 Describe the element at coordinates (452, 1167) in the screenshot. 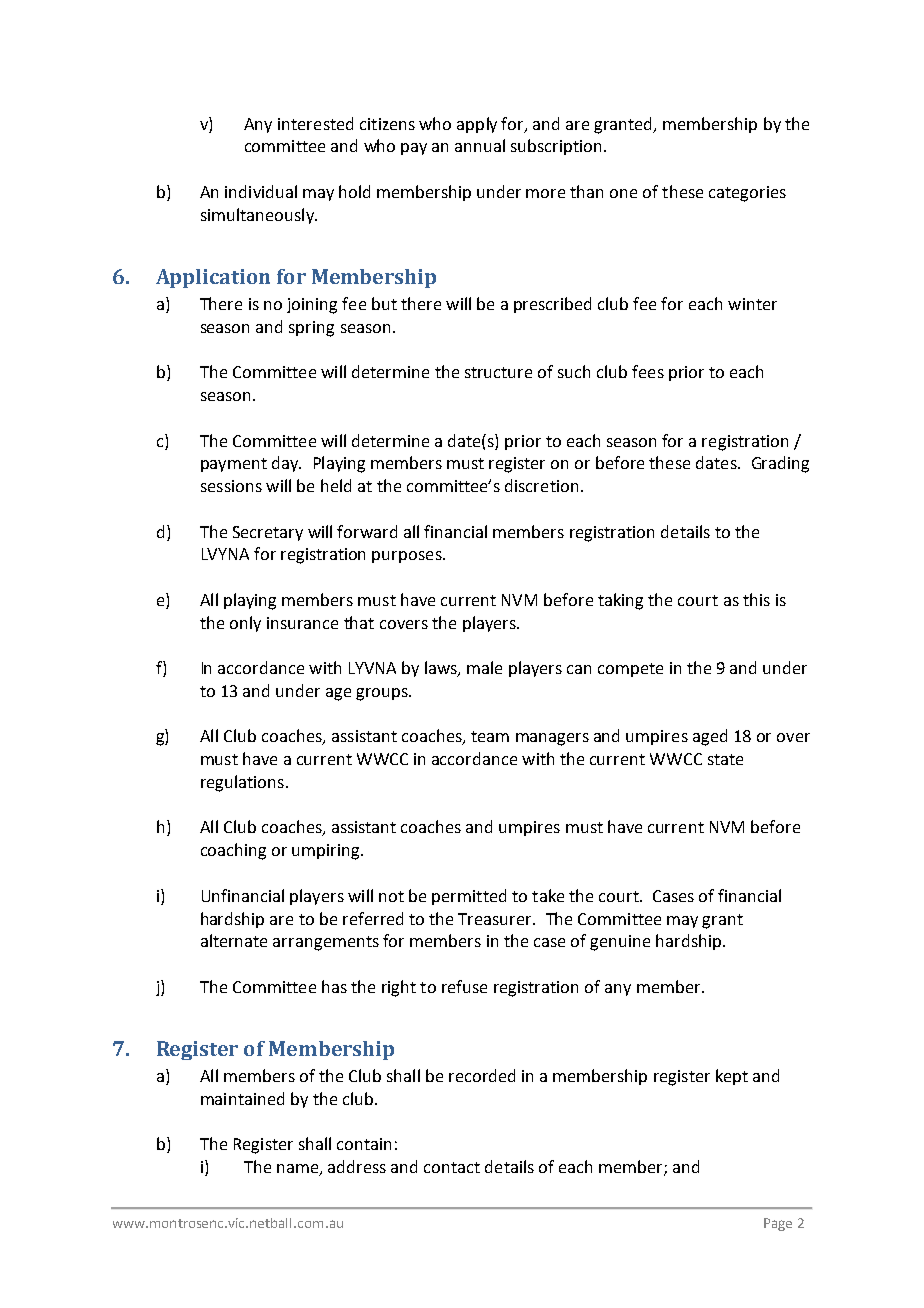

I see `contact` at that location.
